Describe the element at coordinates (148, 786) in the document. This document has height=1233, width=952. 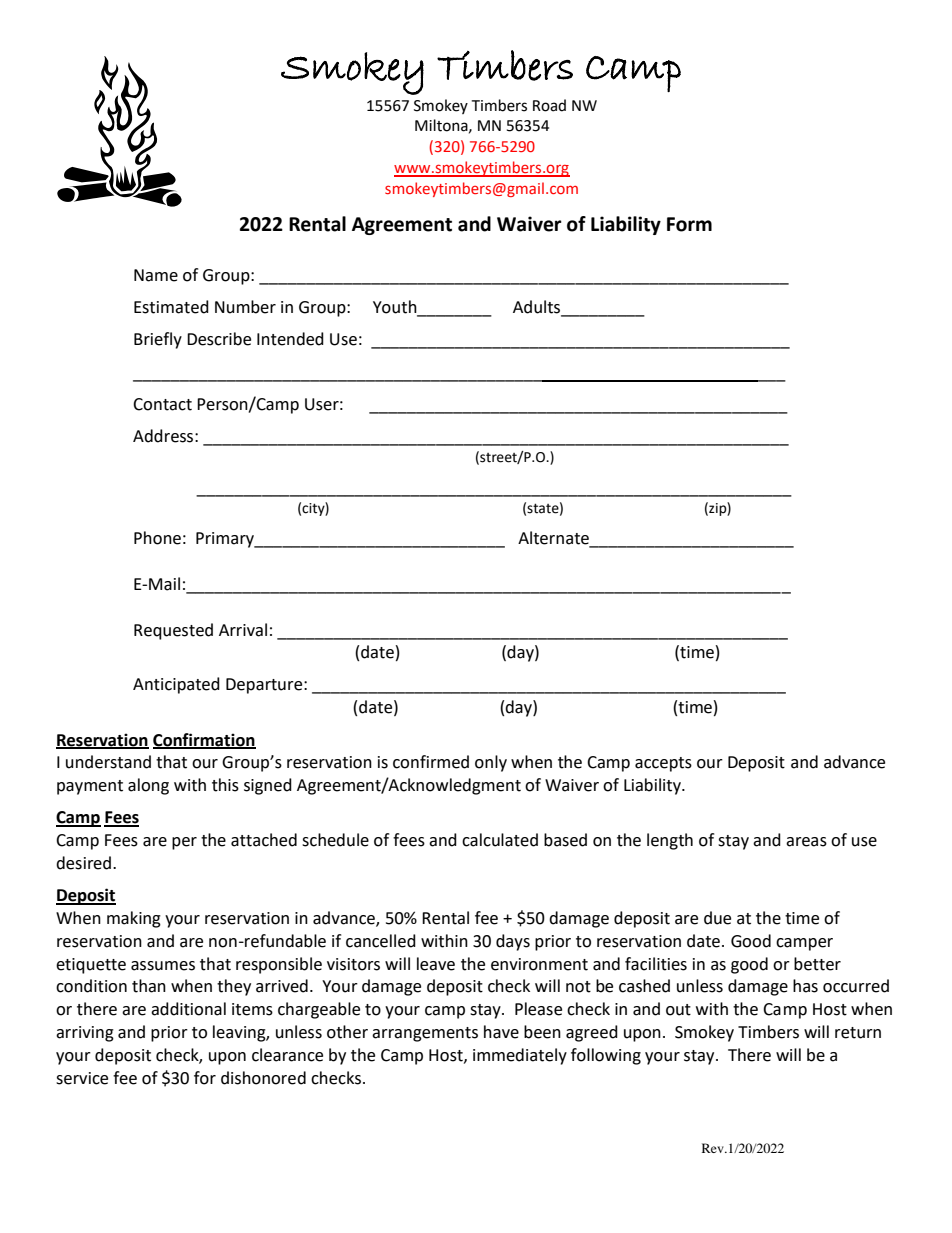
I see `along` at that location.
